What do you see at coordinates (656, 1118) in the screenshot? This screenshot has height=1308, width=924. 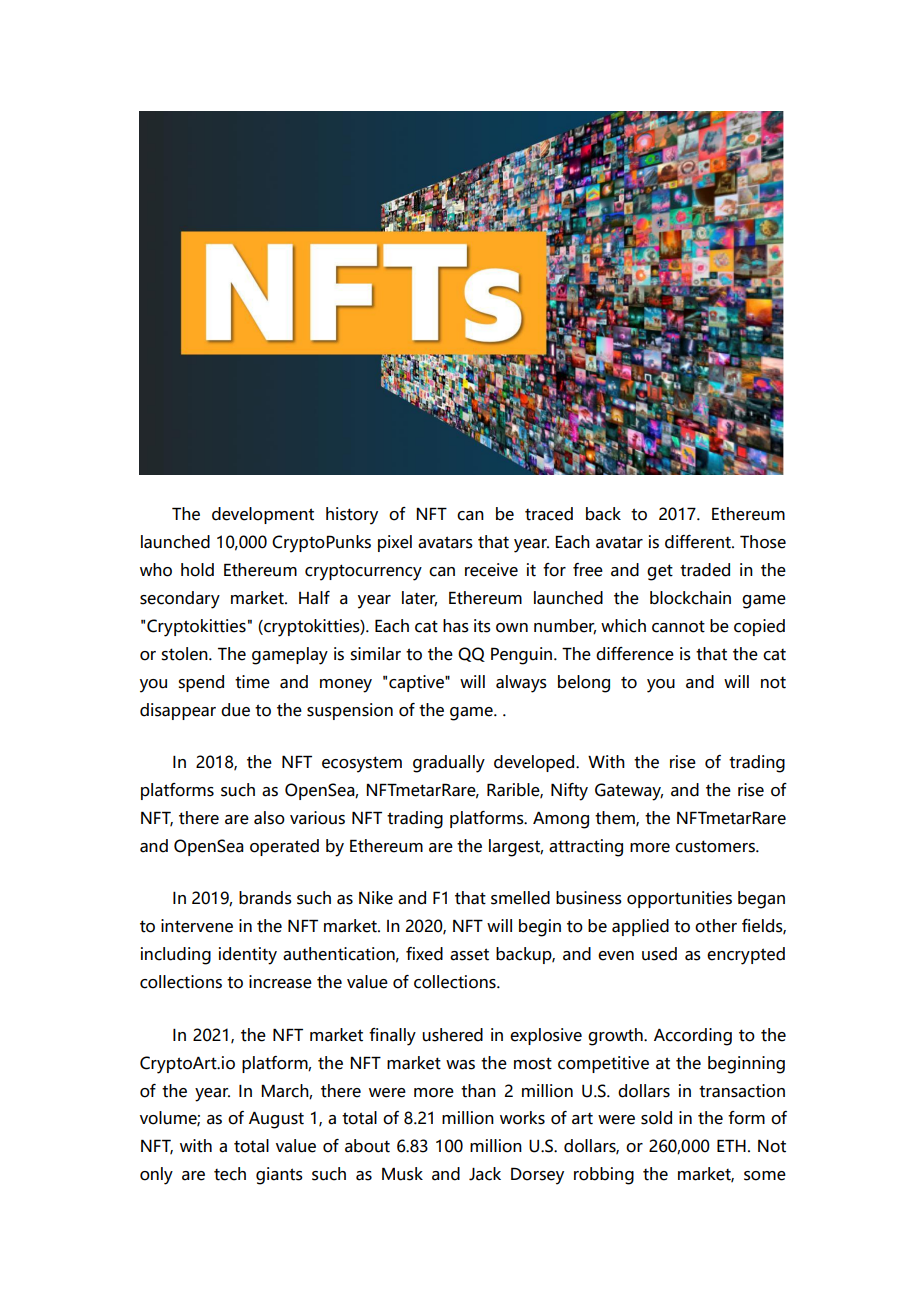 I see `sold` at bounding box center [656, 1118].
